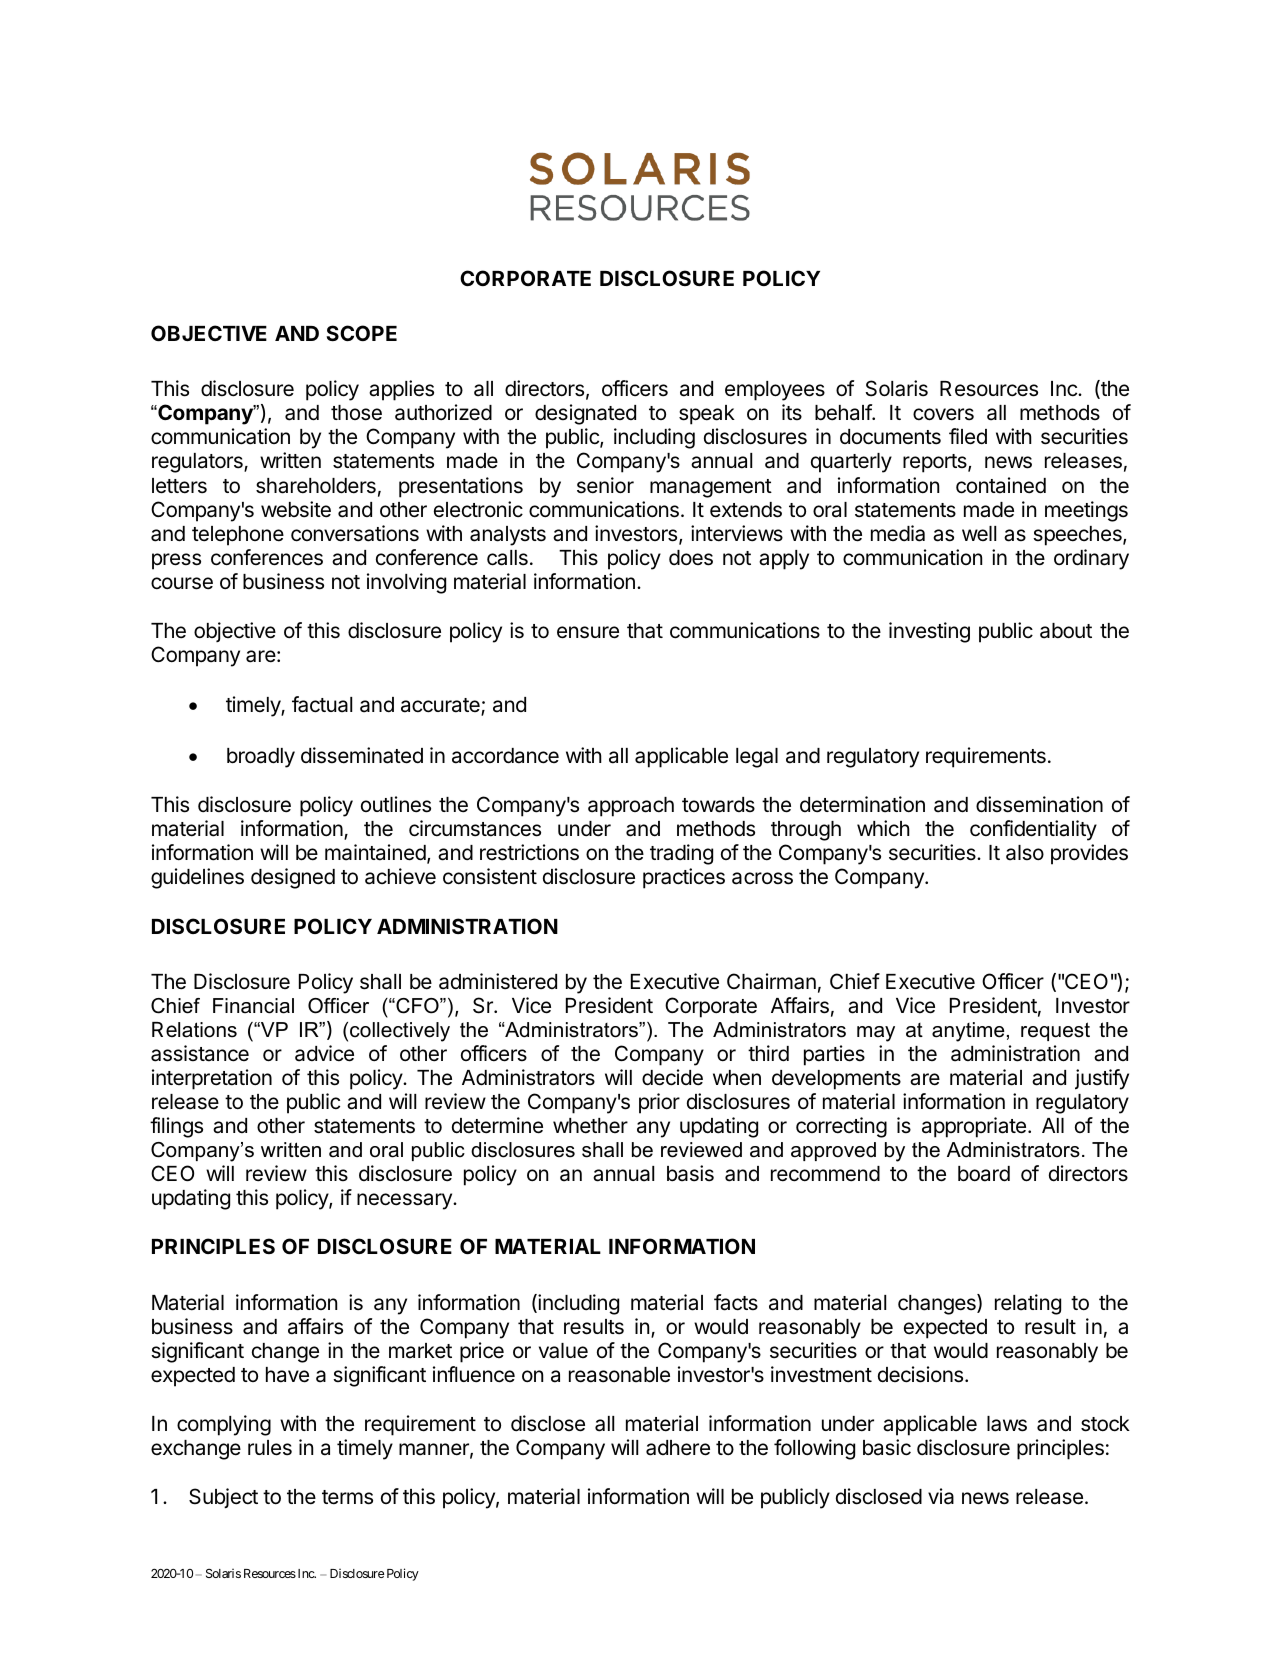 This screenshot has width=1280, height=1656. I want to click on SCOPE, so click(361, 333).
